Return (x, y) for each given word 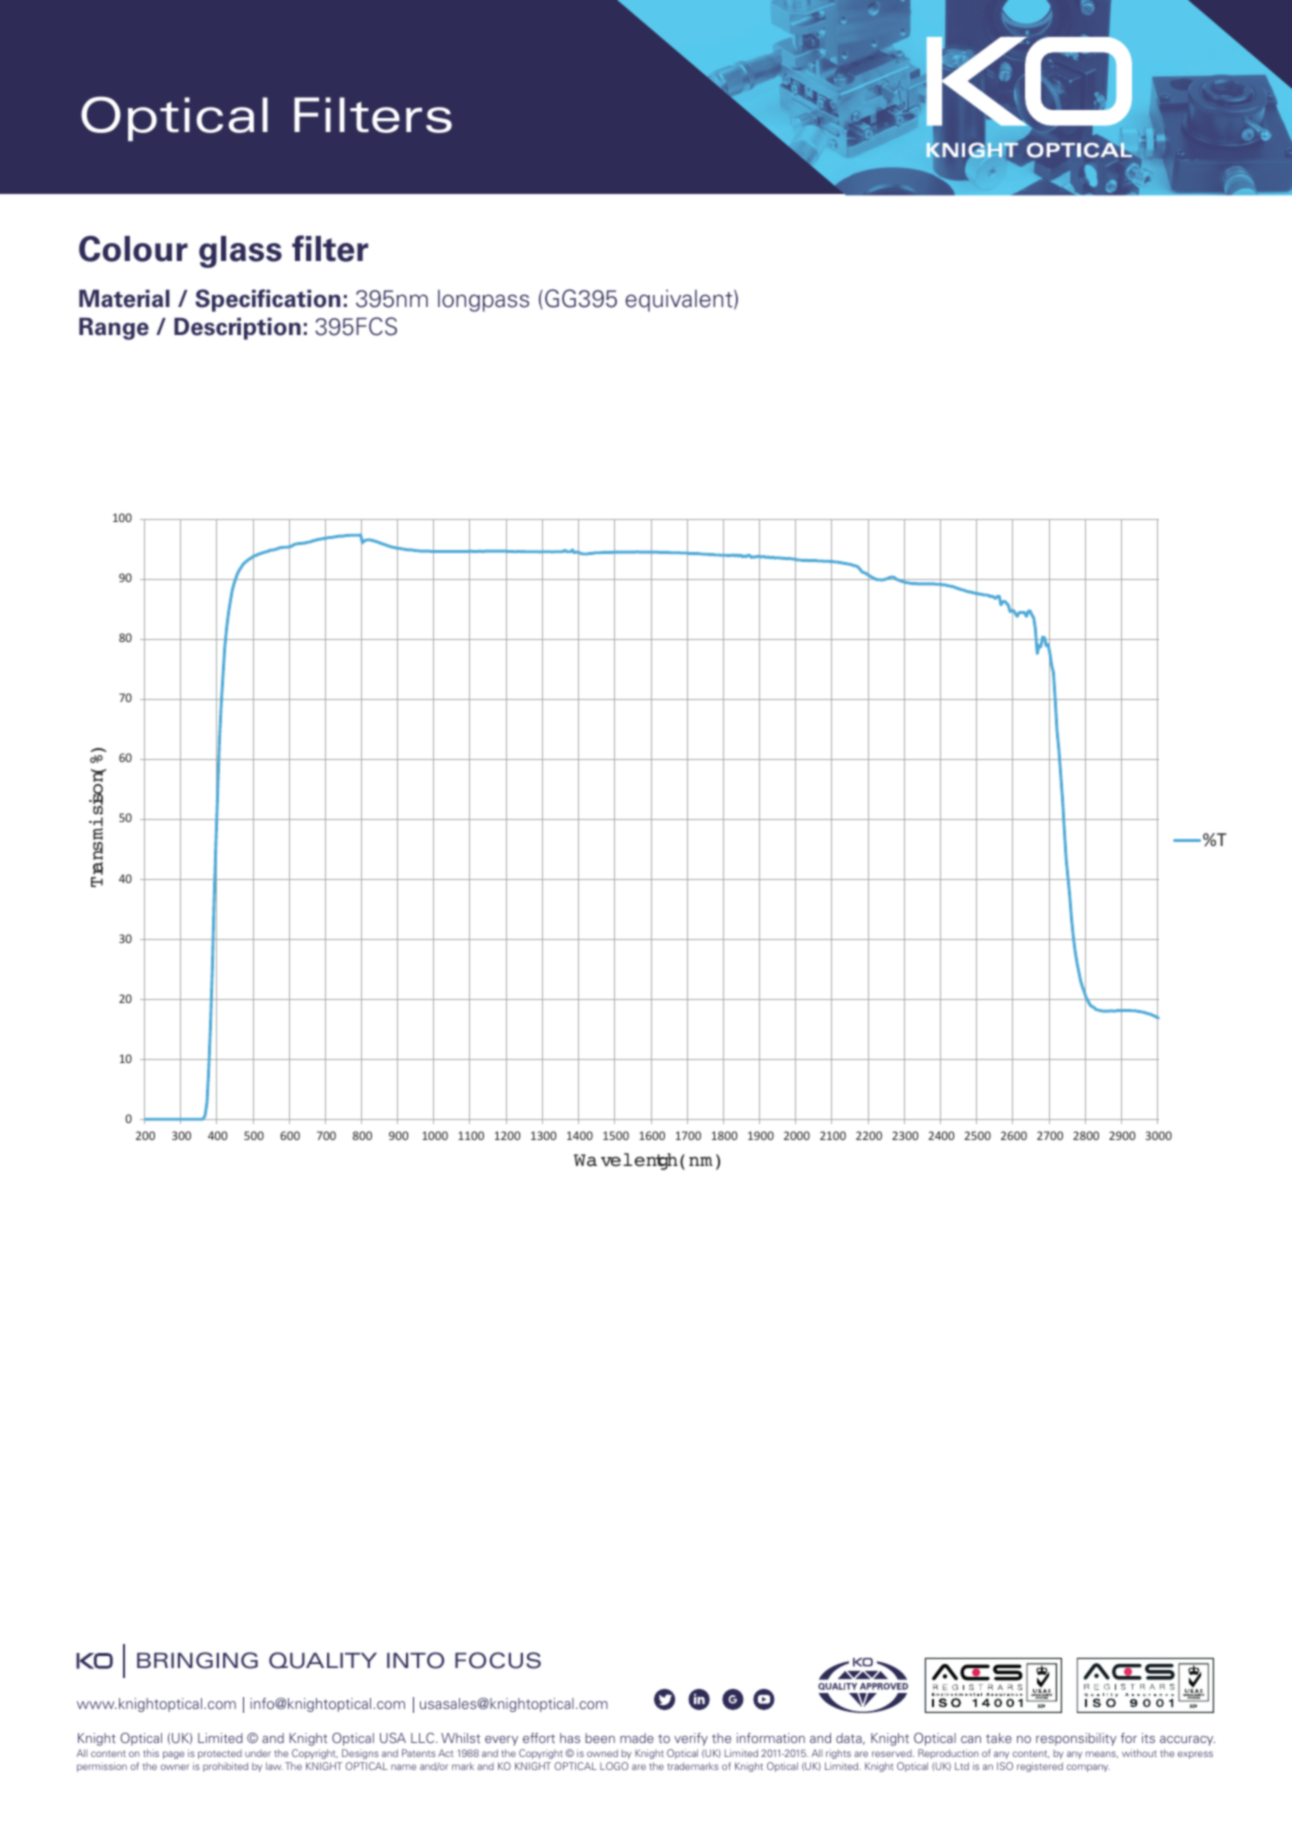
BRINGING (197, 1660)
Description (237, 329)
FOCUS (498, 1660)
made (637, 1738)
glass (240, 252)
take (999, 1738)
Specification (267, 300)
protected (220, 1754)
